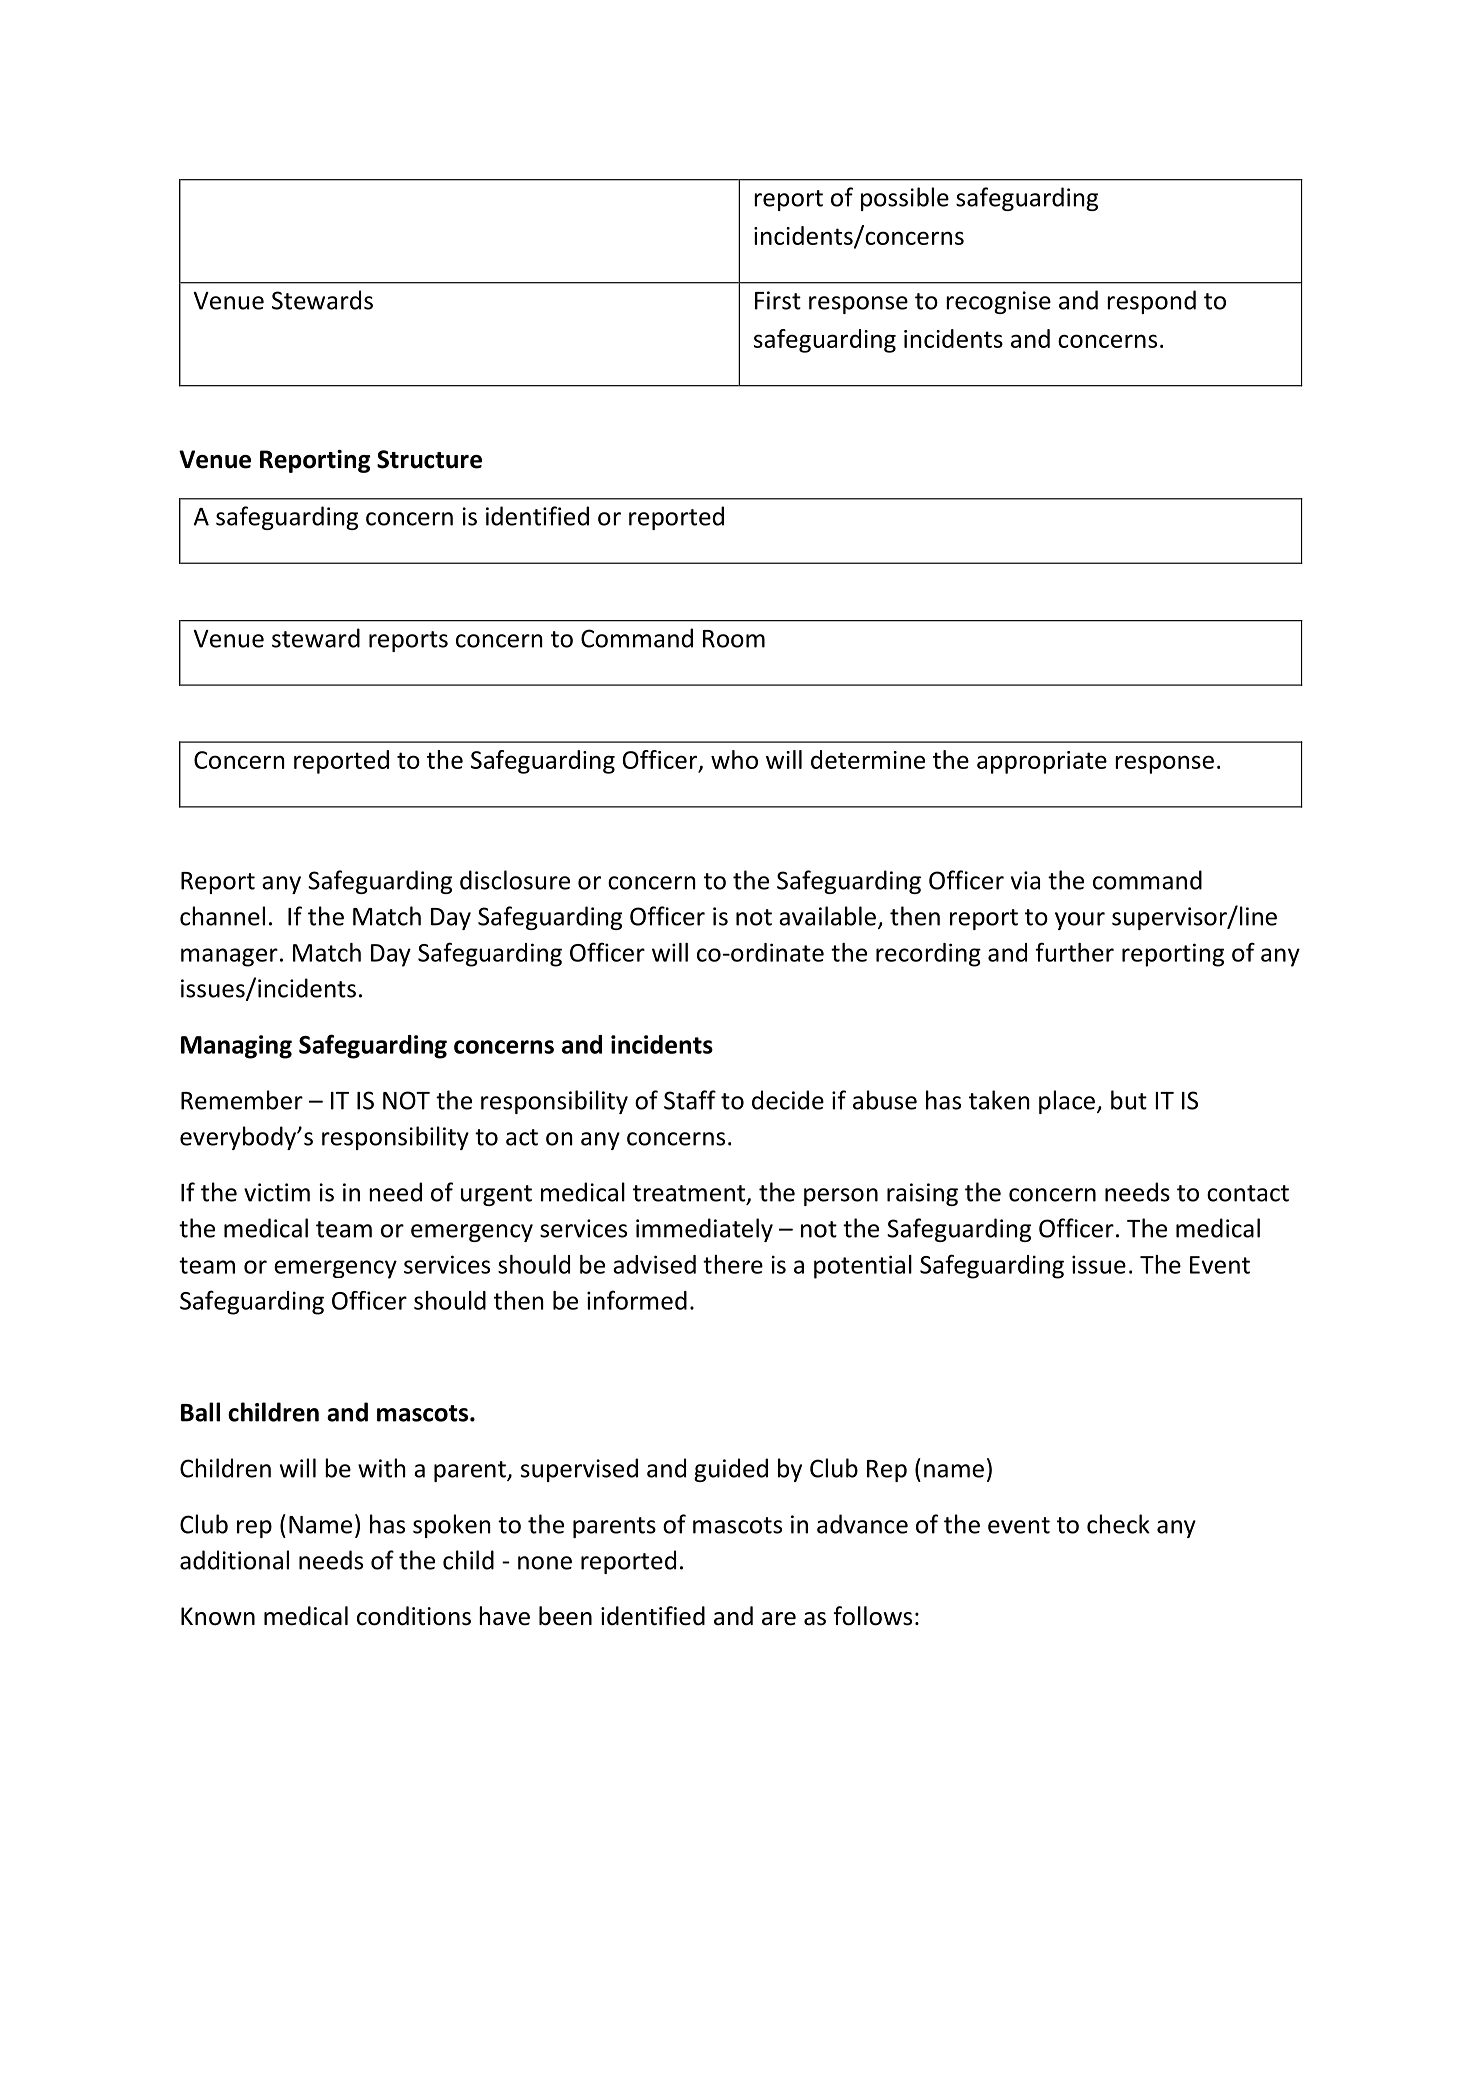  I want to click on guided, so click(731, 1470).
